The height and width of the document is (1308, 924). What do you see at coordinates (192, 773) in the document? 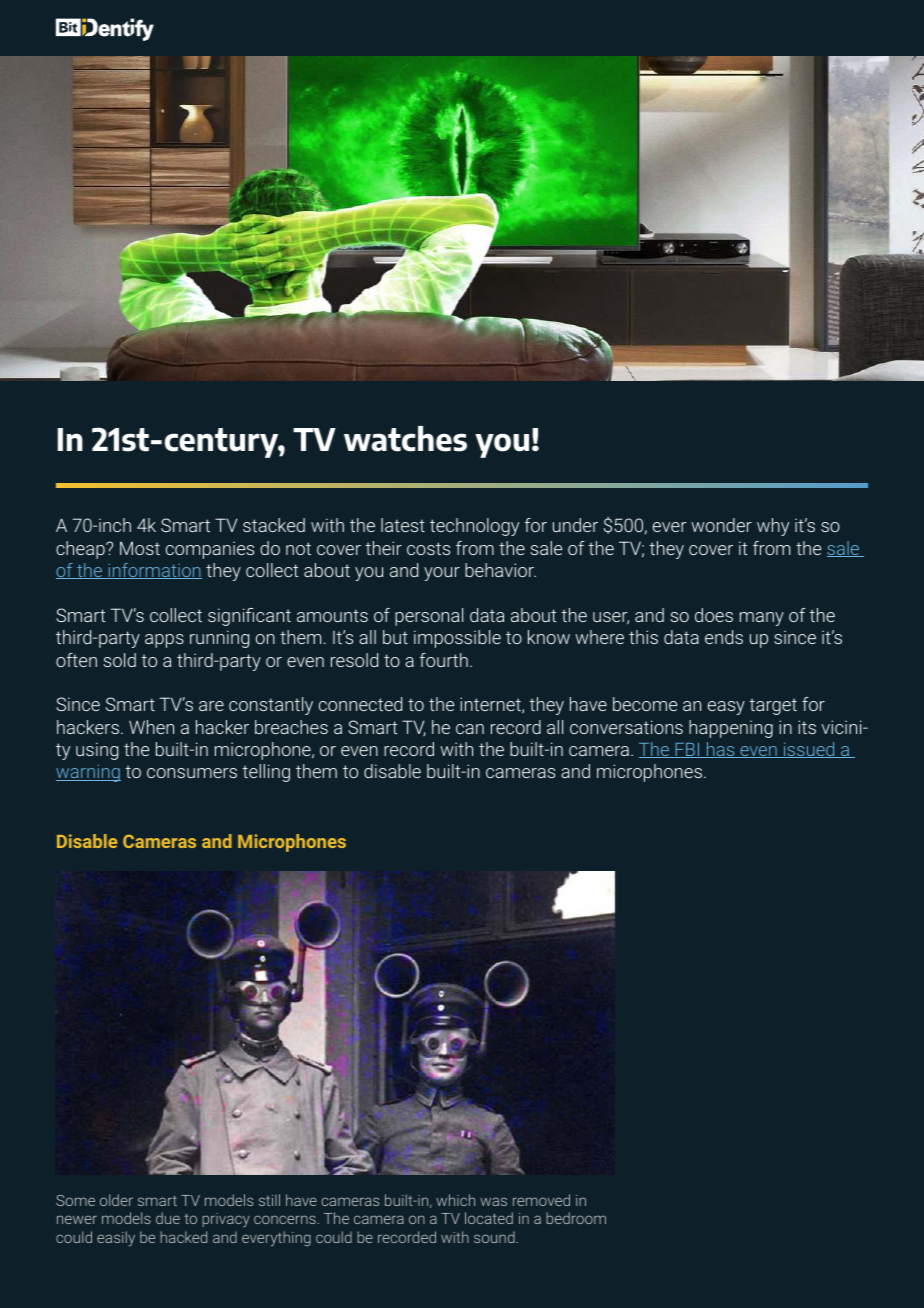
I see `consumers` at bounding box center [192, 773].
